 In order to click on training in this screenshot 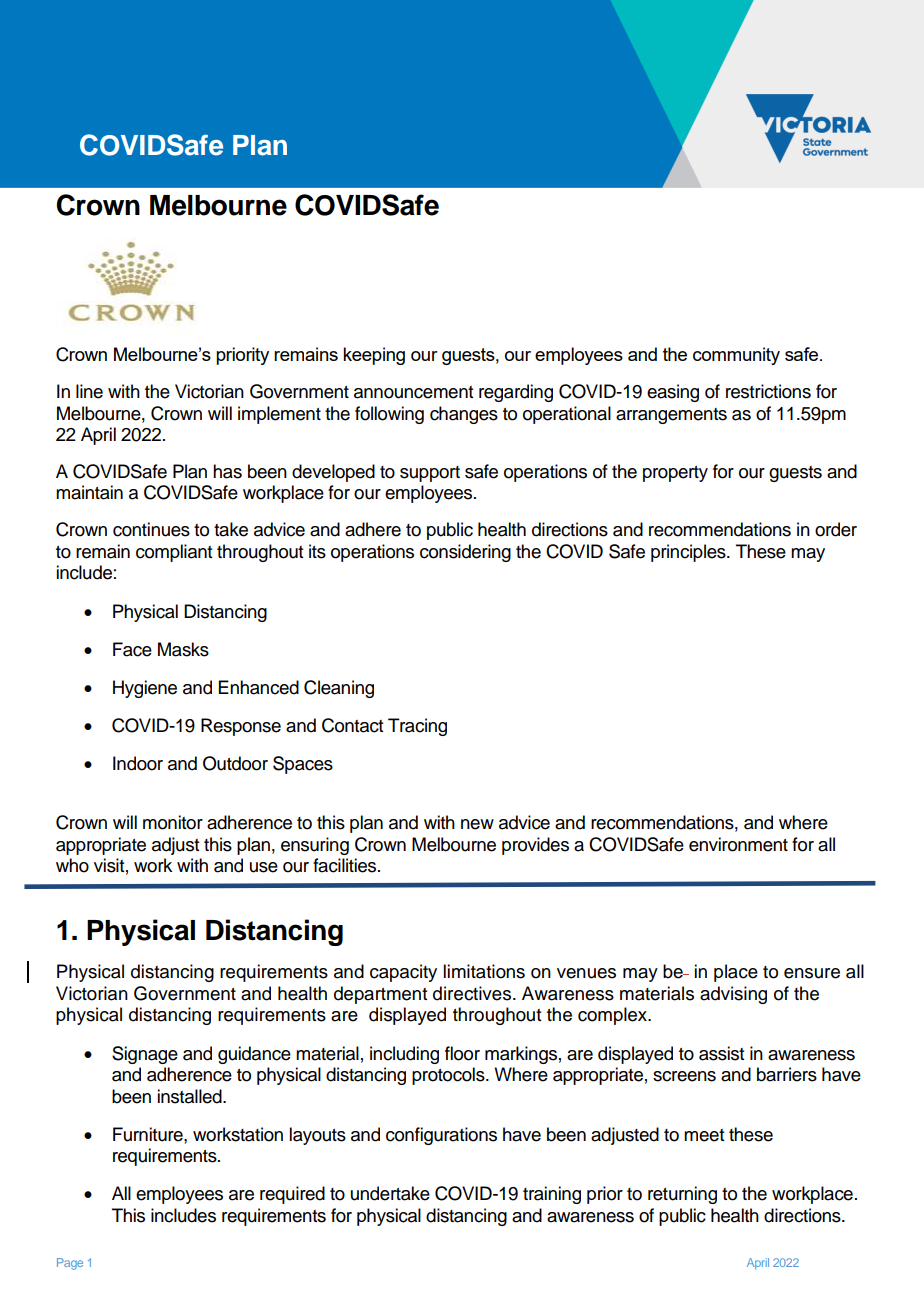, I will do `click(552, 1195)`.
